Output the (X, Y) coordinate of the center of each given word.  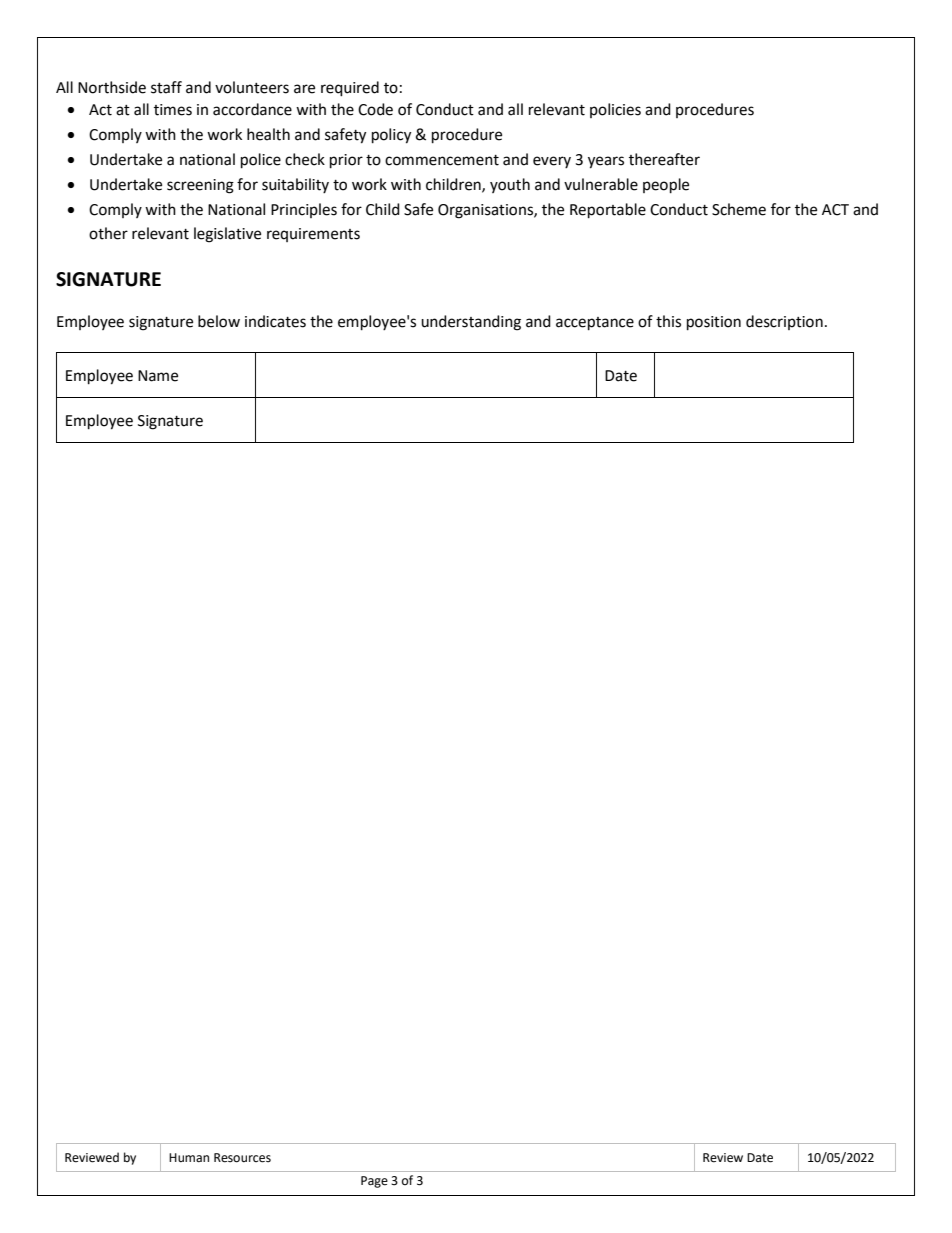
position (714, 323)
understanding (471, 323)
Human (189, 1157)
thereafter (664, 159)
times (173, 110)
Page (374, 1182)
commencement (442, 160)
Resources (242, 1158)
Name (158, 376)
